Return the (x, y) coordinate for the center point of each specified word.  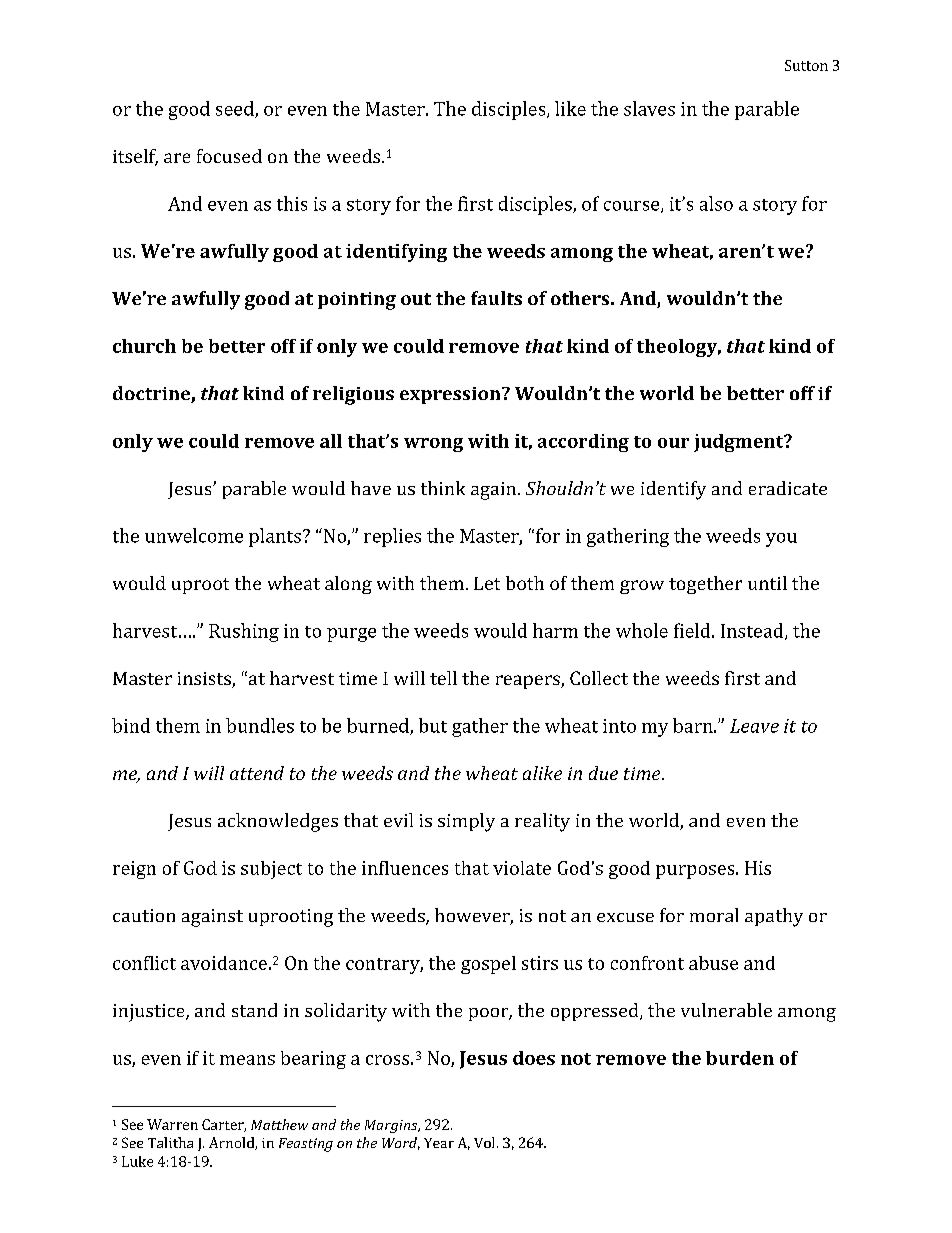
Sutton (806, 65)
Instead (753, 631)
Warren (172, 1124)
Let (487, 583)
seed (236, 109)
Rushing (244, 632)
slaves (649, 108)
